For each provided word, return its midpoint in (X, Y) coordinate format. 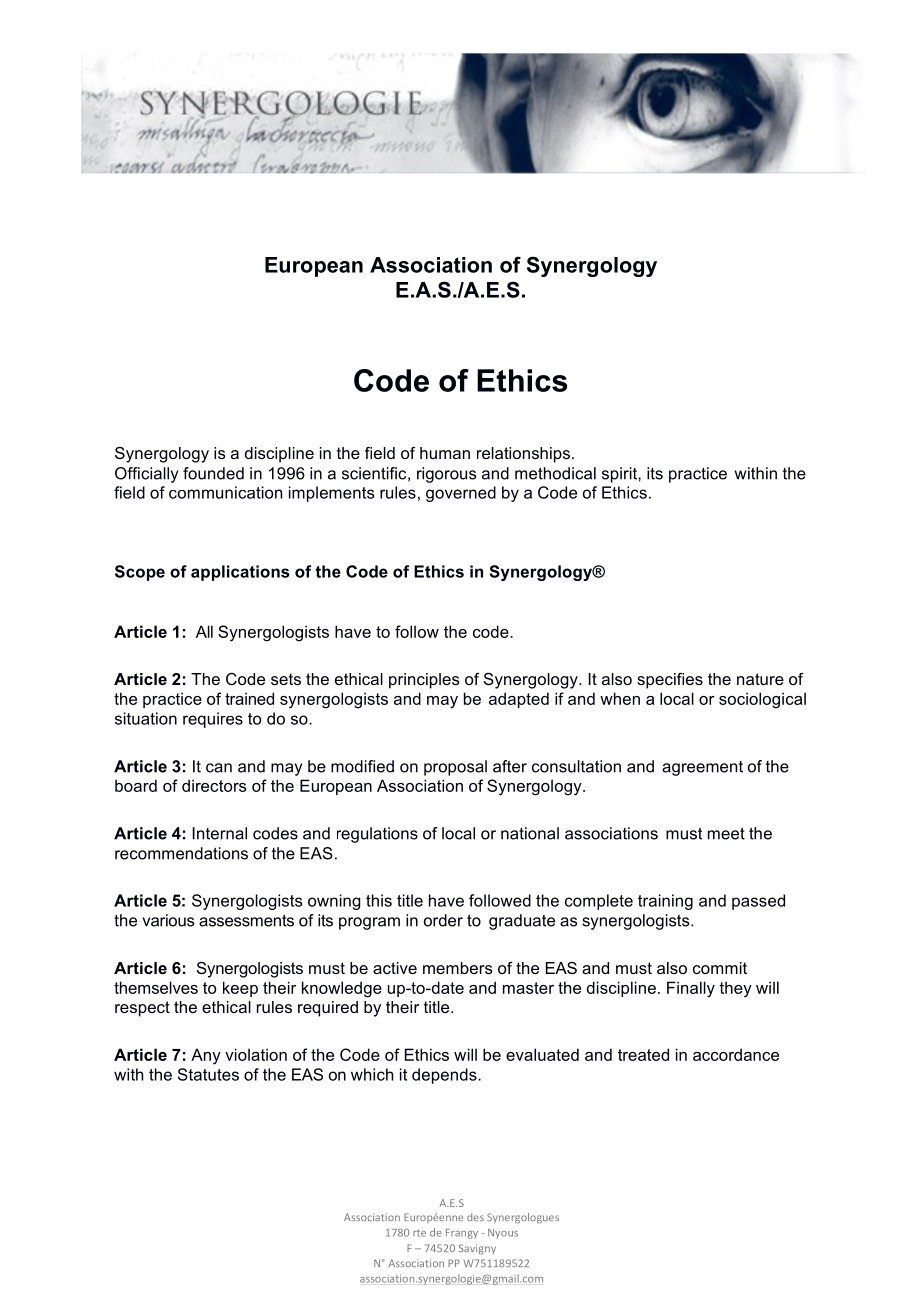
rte (419, 1233)
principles (424, 681)
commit (720, 968)
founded (213, 473)
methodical (555, 473)
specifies (670, 681)
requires (213, 720)
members (458, 968)
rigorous (447, 475)
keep (240, 989)
